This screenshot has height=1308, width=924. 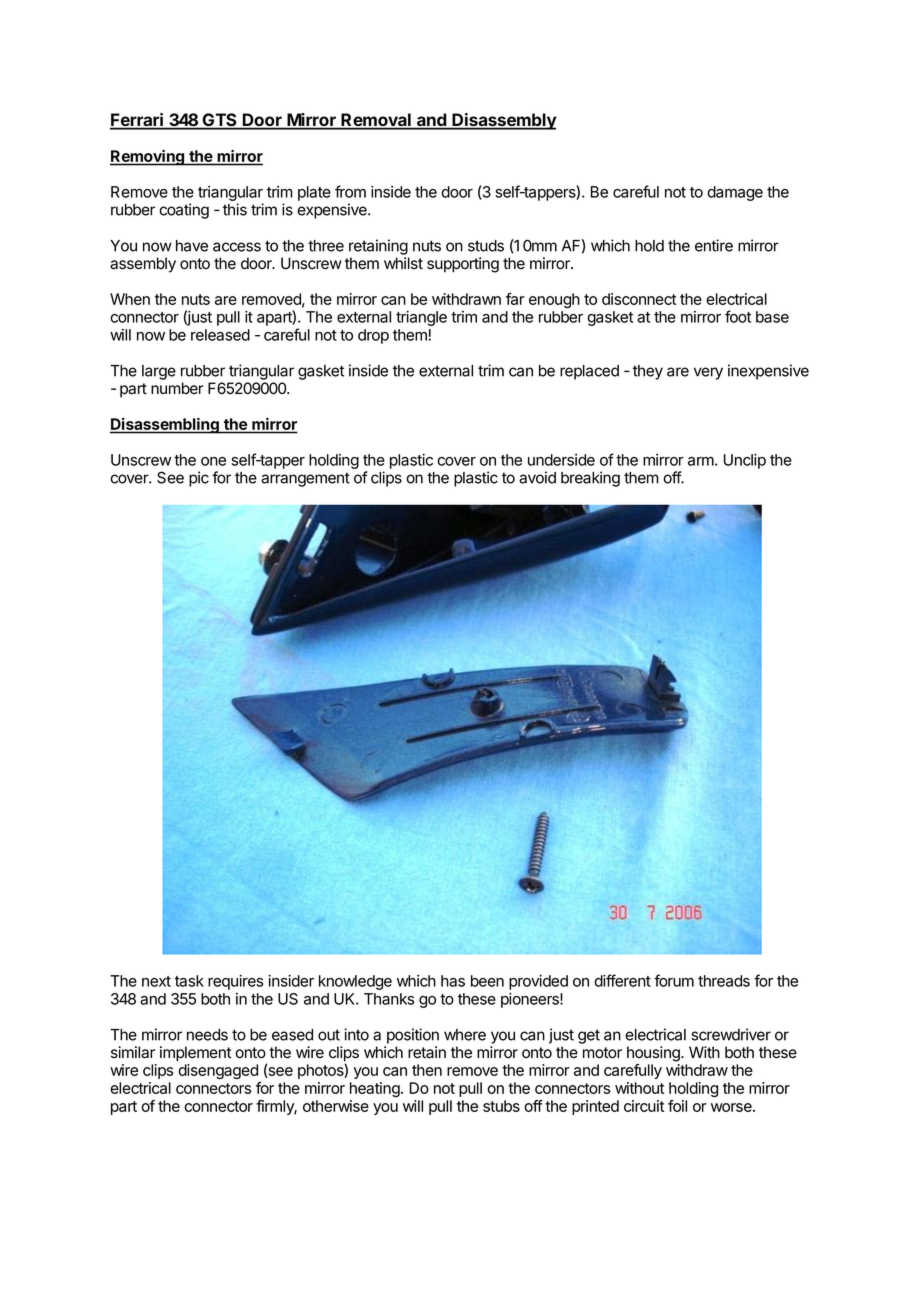 I want to click on Removal, so click(x=376, y=121).
